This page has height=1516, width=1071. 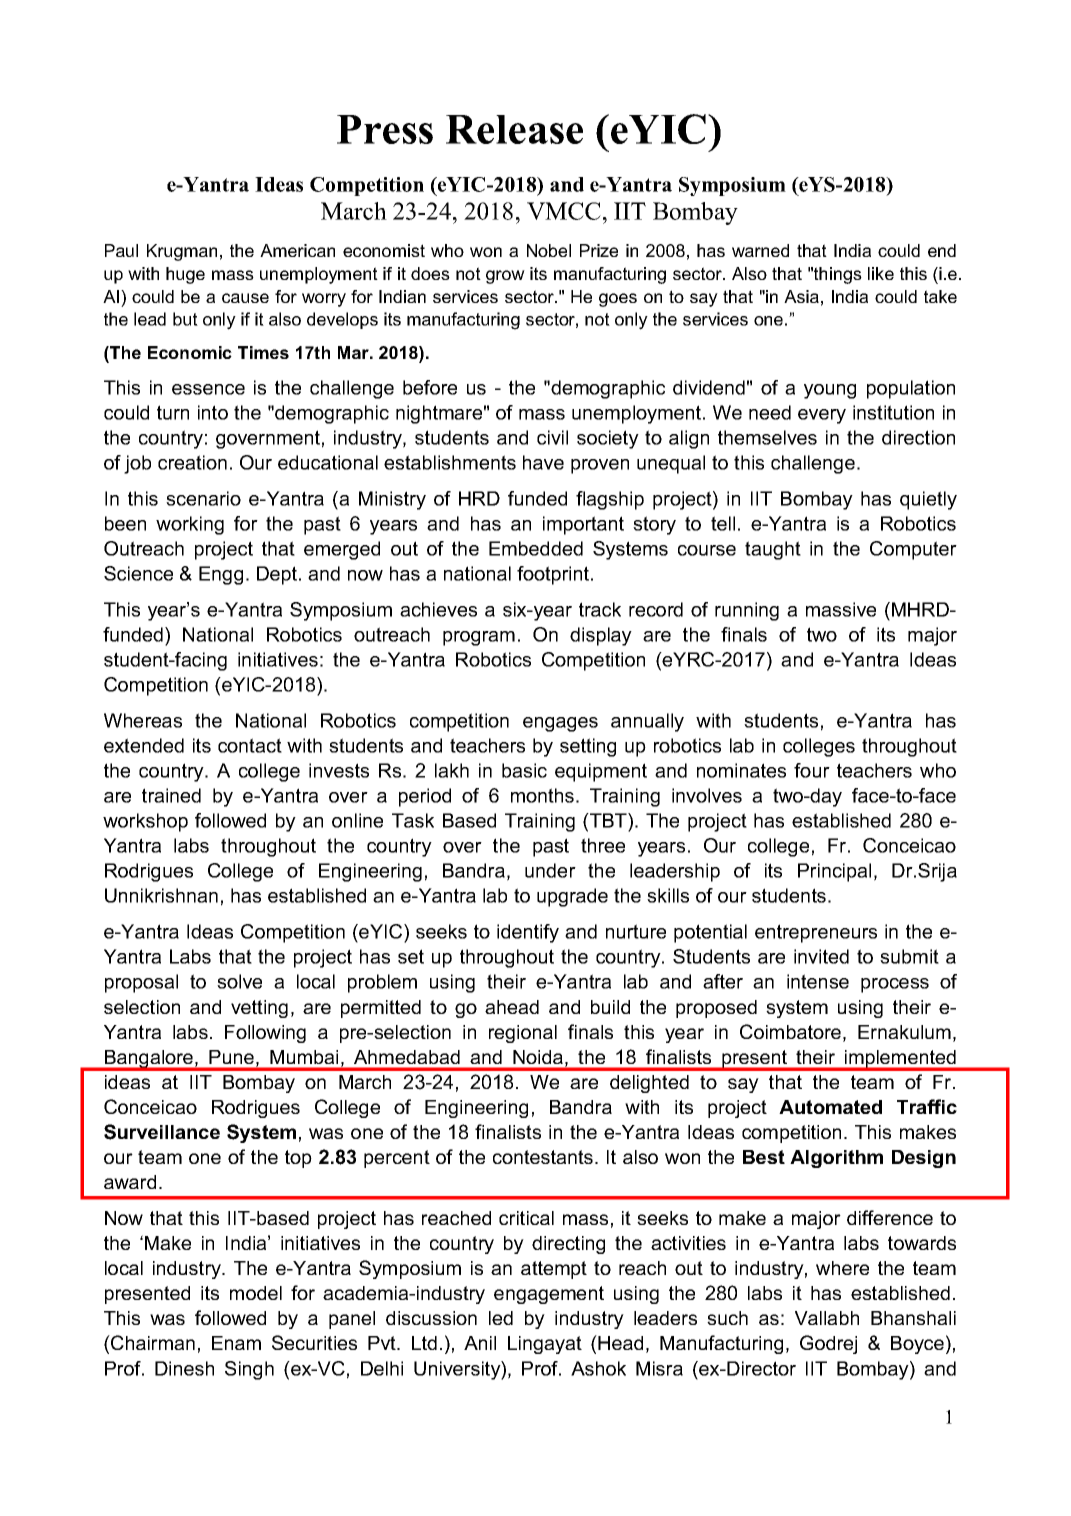 I want to click on Krugman, so click(x=182, y=252).
